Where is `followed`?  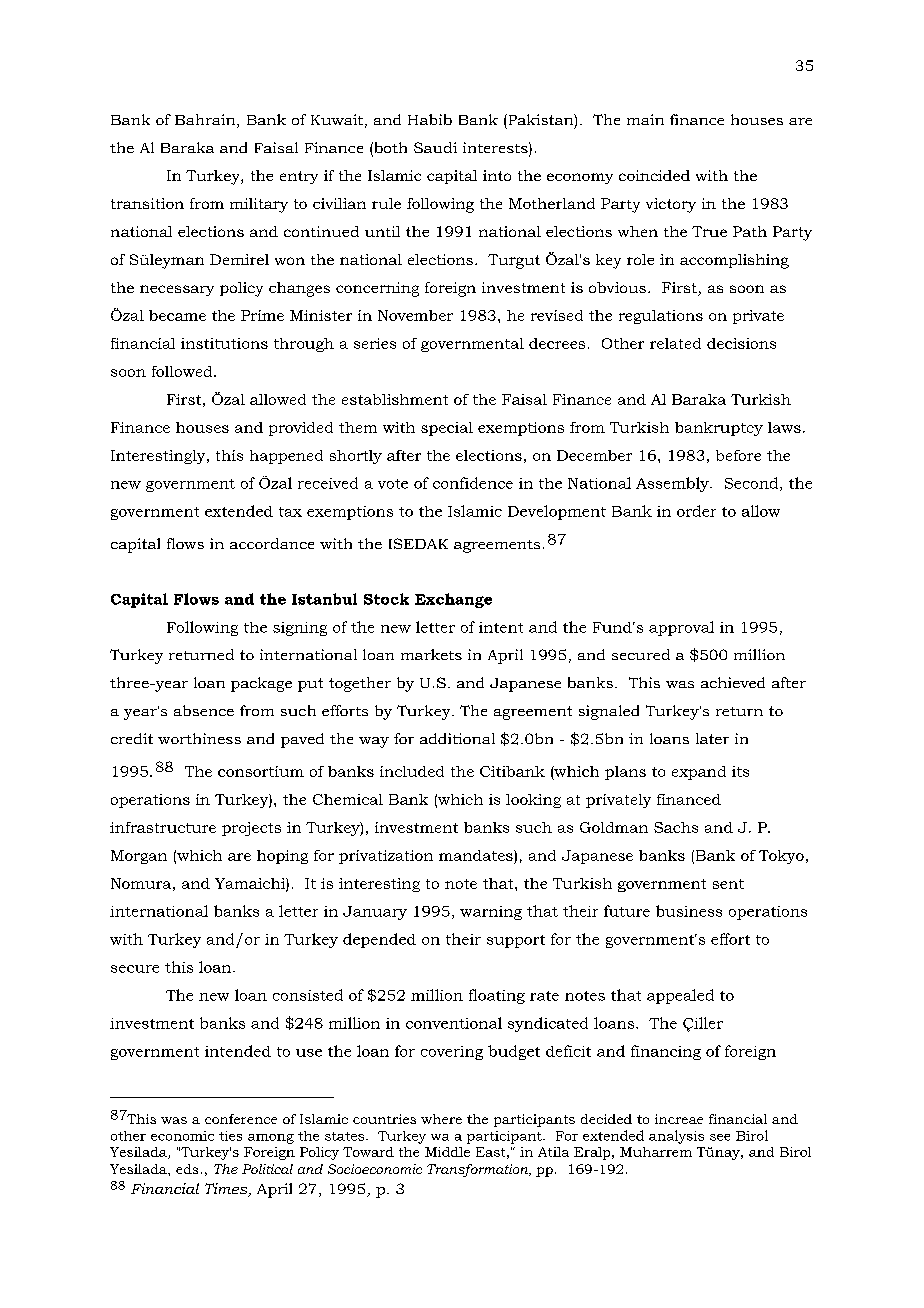
followed is located at coordinates (183, 371).
